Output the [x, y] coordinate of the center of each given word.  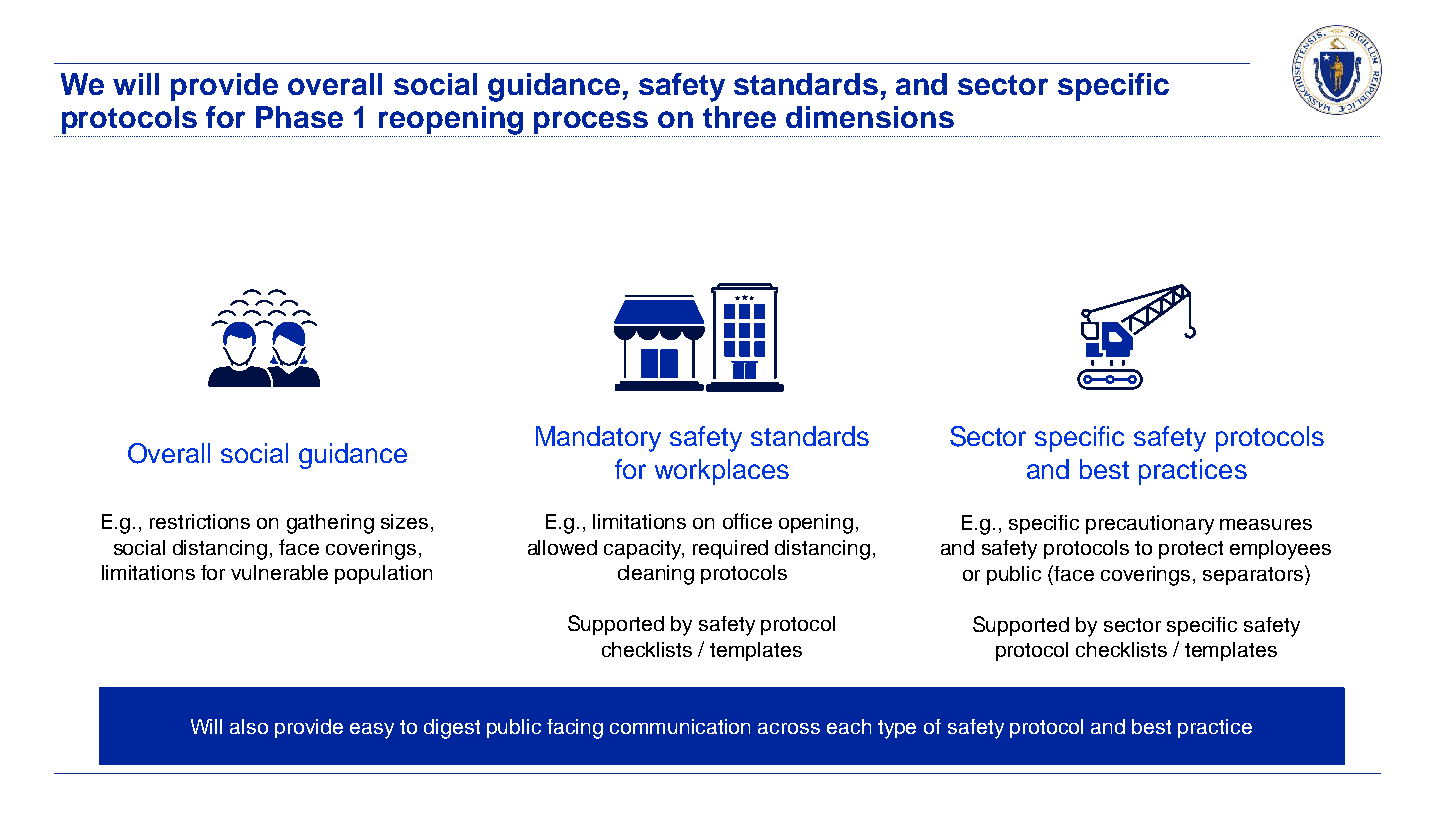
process [591, 122]
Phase [299, 117]
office [747, 521]
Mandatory [598, 439]
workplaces [722, 472]
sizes [404, 521]
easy [372, 731]
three [739, 117]
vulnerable [279, 572]
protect [1191, 550]
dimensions [870, 117]
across [789, 728]
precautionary [1150, 525]
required [730, 549]
